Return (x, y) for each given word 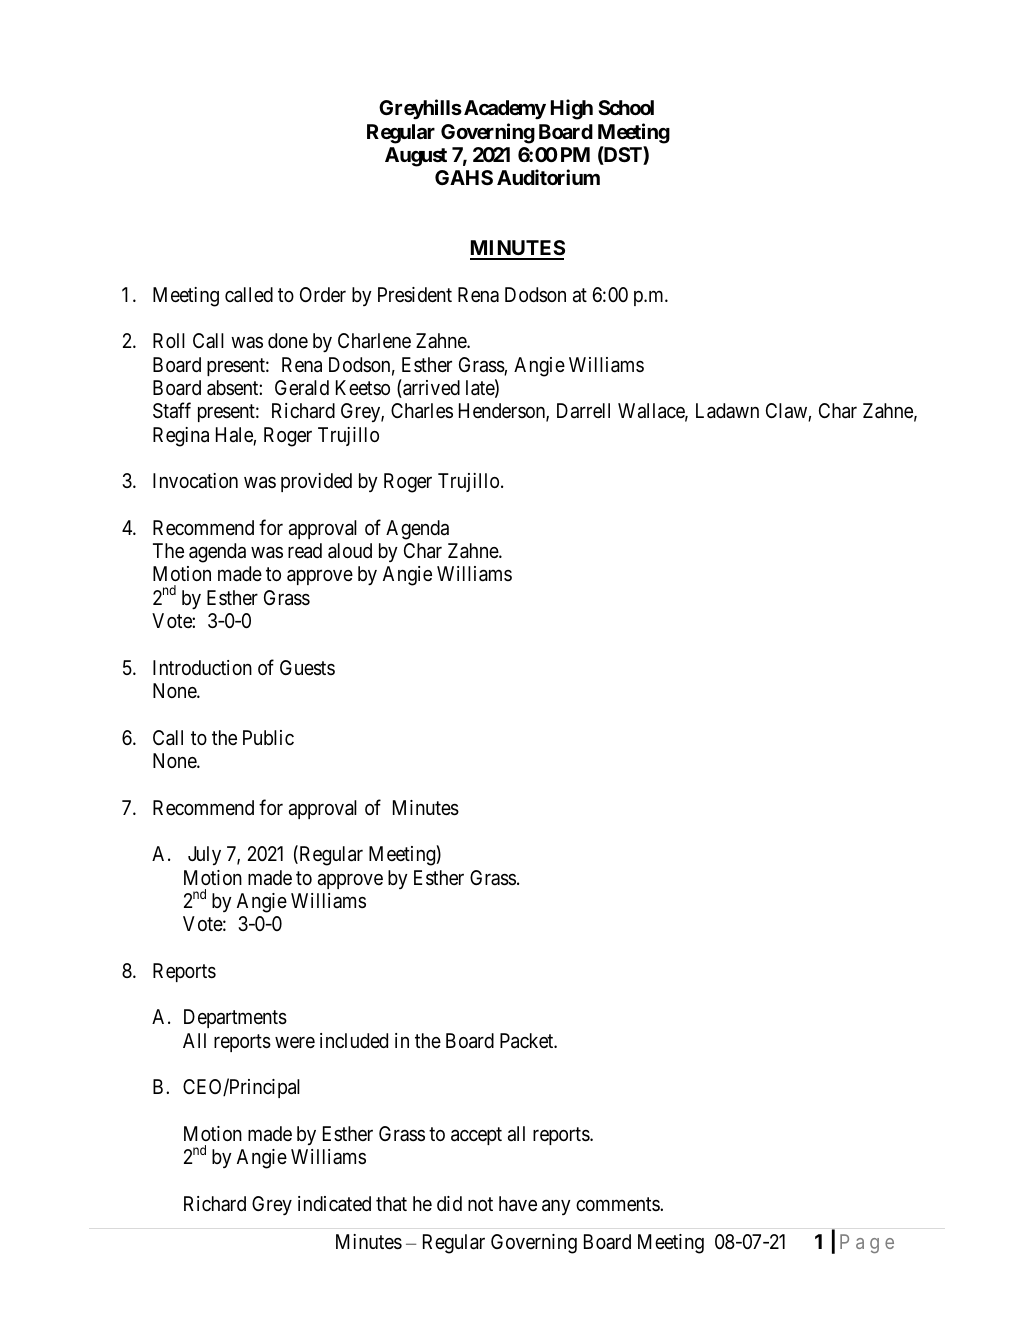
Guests (307, 668)
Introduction (202, 667)
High (572, 109)
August (416, 157)
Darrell (583, 411)
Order (323, 294)
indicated (334, 1204)
